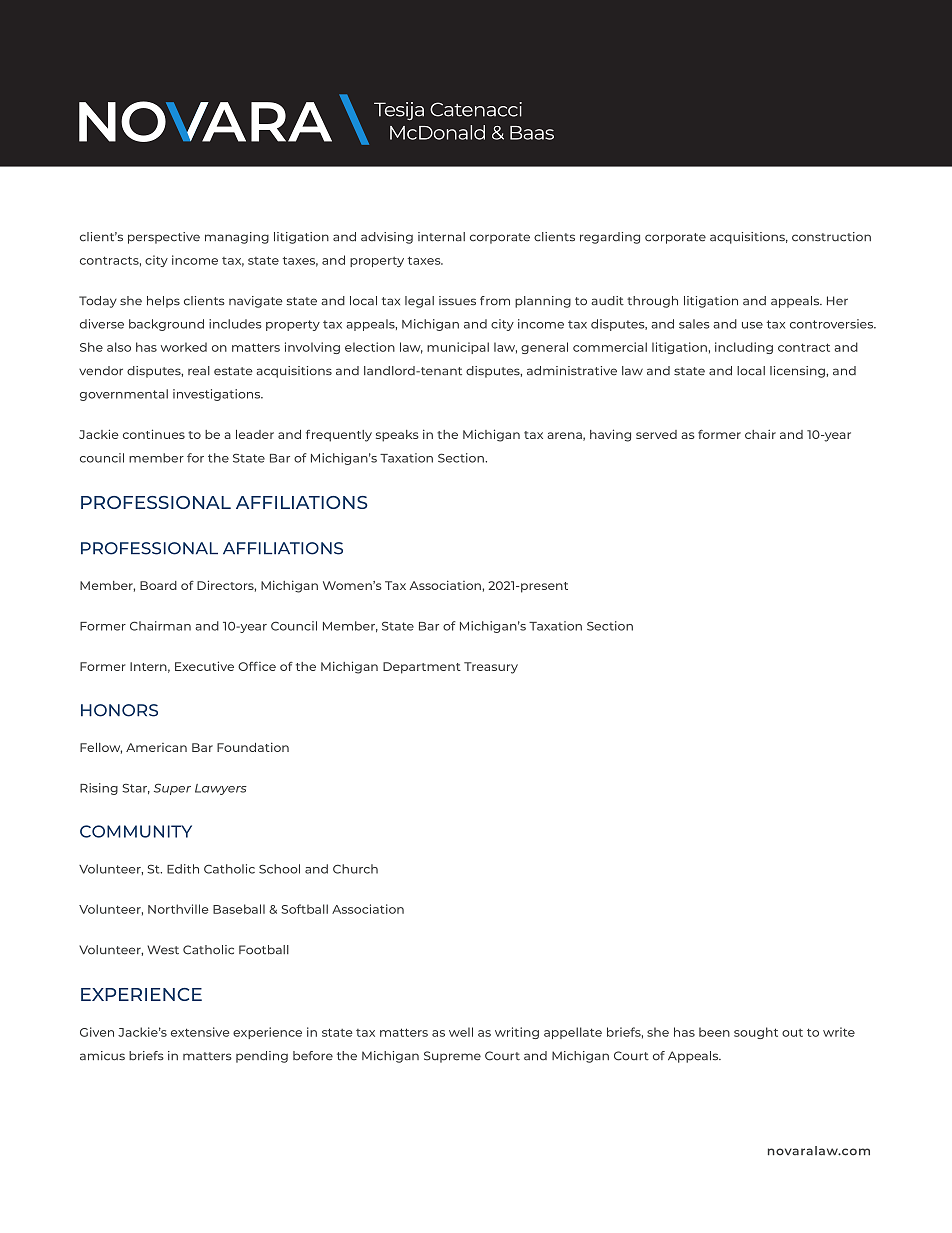 The image size is (952, 1233). Describe the element at coordinates (164, 238) in the image. I see `perspective` at that location.
